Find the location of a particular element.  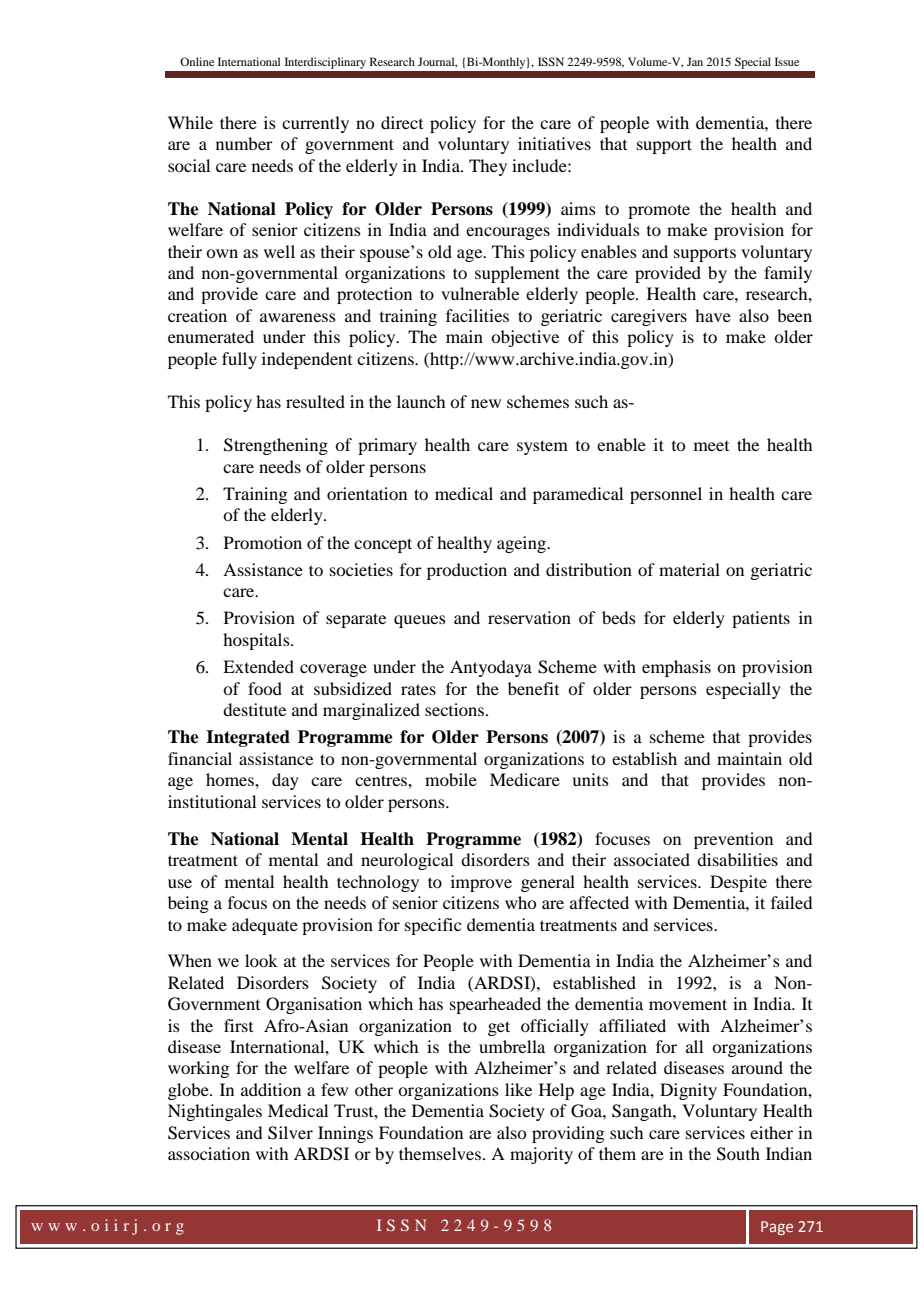

association is located at coordinates (209, 1153).
